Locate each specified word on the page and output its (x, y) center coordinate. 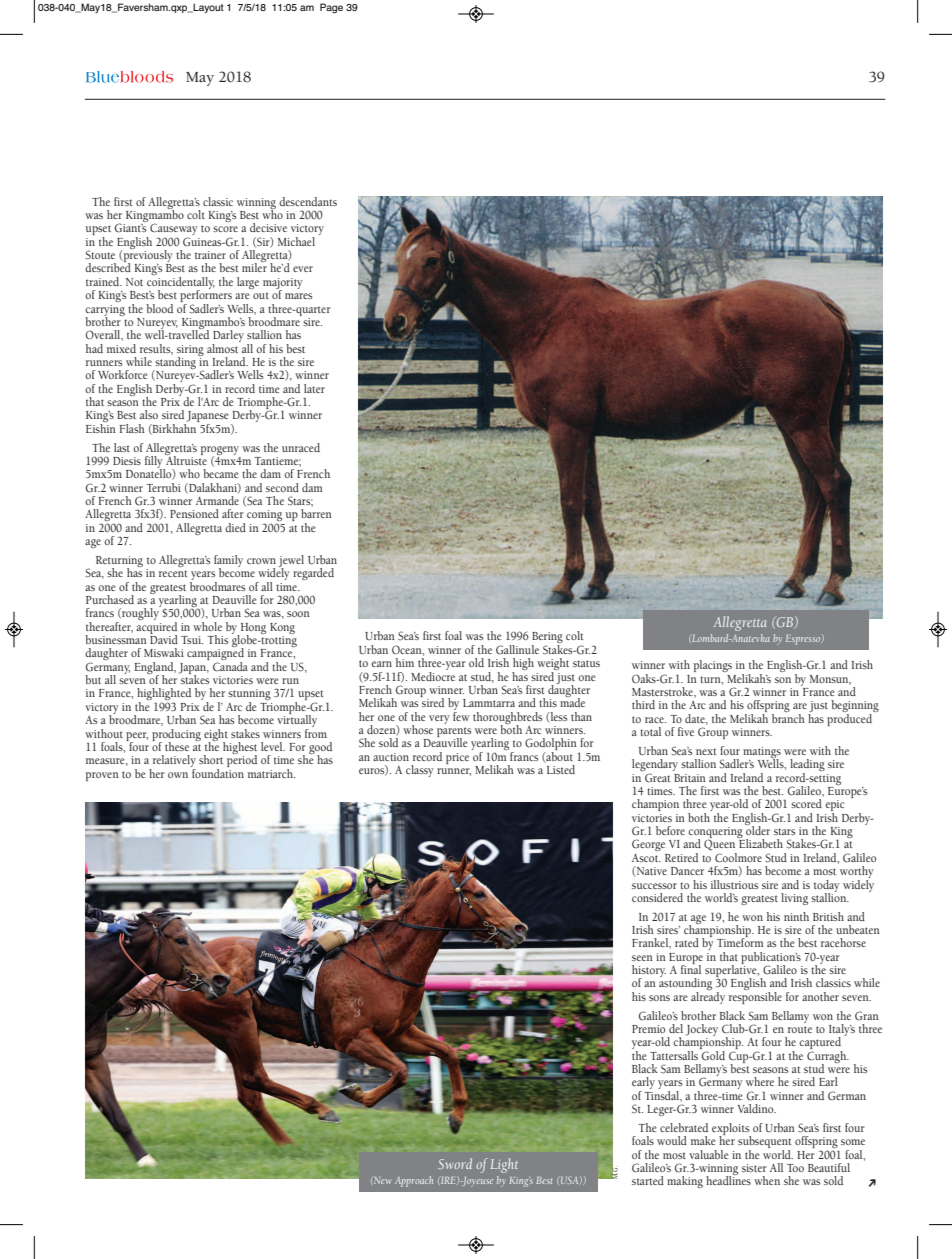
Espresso (804, 639)
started (648, 1180)
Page (331, 8)
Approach (414, 1181)
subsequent (765, 1143)
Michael (296, 241)
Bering (547, 639)
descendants (308, 201)
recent (173, 573)
